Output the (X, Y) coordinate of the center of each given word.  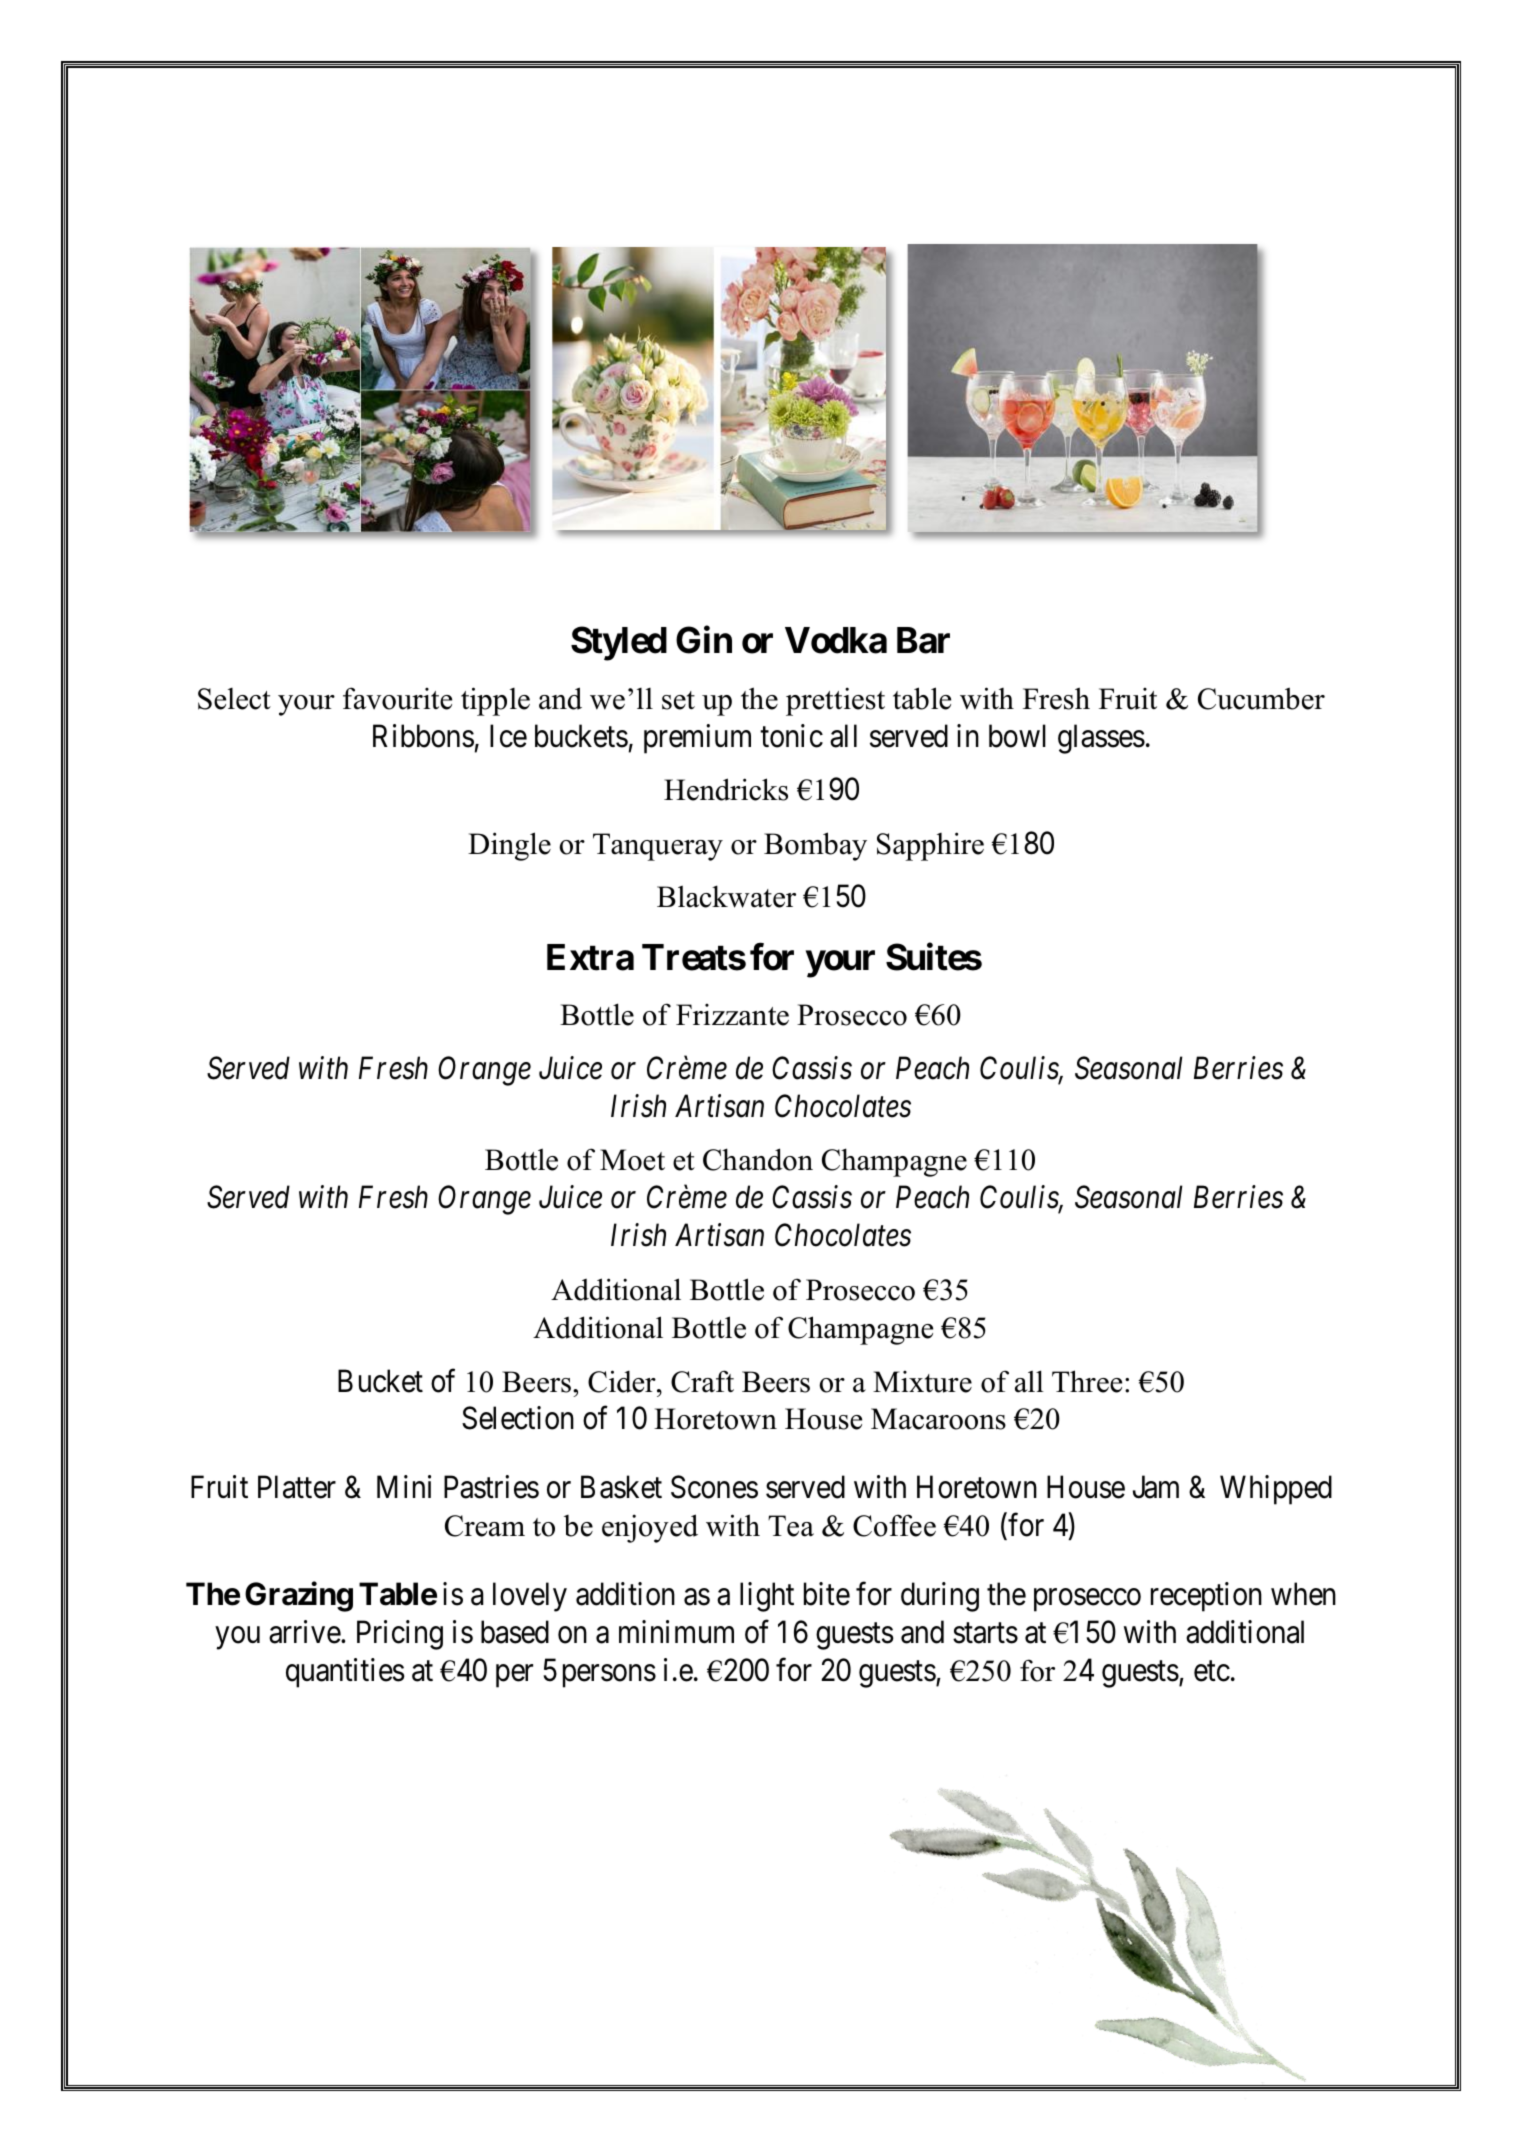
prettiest (835, 701)
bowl (1017, 736)
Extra (590, 957)
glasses (1101, 739)
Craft (702, 1381)
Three (1087, 1381)
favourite (397, 698)
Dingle (509, 846)
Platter (297, 1487)
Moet (632, 1160)
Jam (1156, 1487)
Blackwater (726, 896)
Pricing (400, 1635)
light (767, 1597)
